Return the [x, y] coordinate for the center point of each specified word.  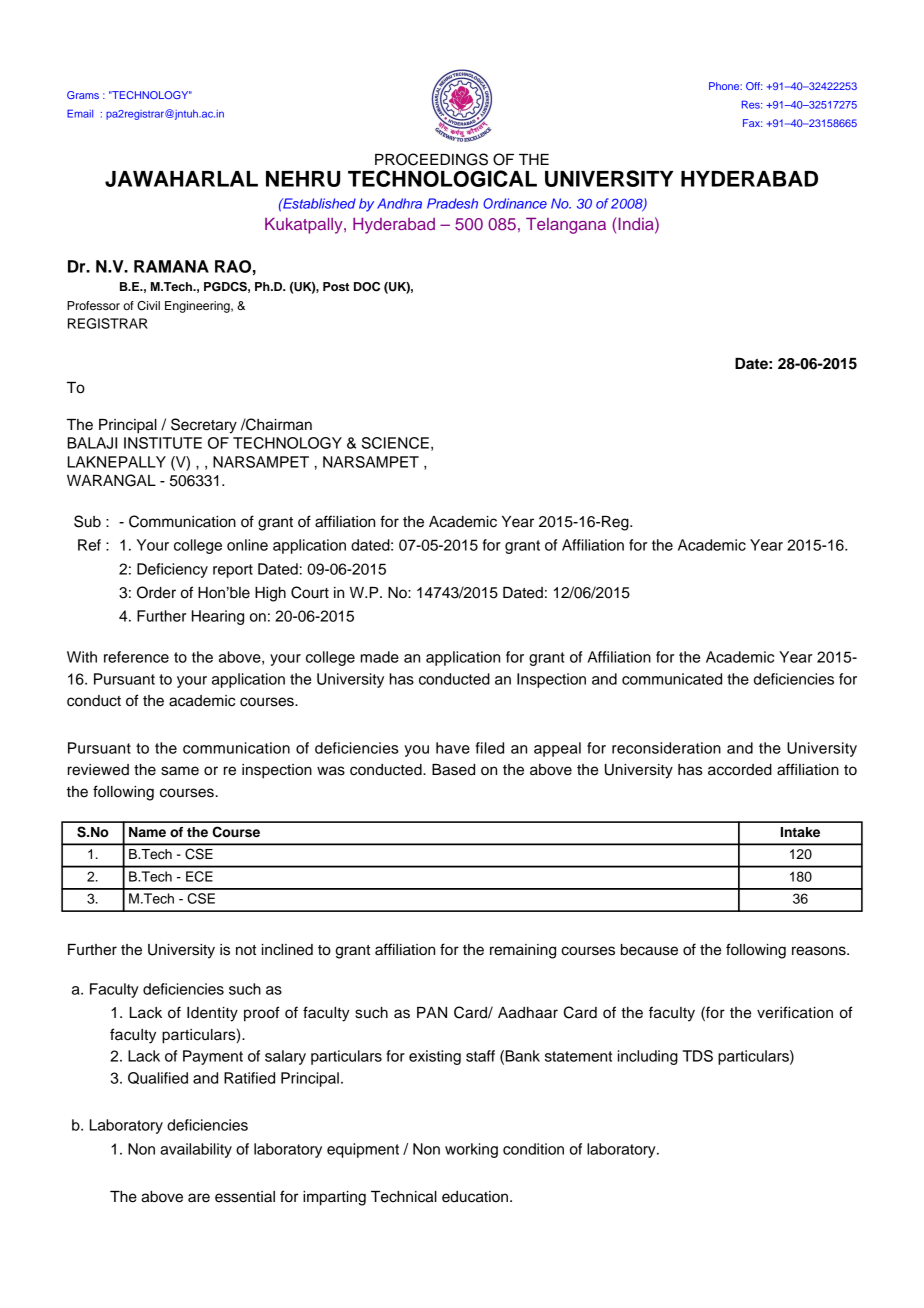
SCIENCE [395, 443]
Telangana [566, 226]
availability [196, 1150]
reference [136, 657]
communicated [672, 679]
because [649, 950]
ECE [199, 876]
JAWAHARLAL [181, 179]
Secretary [204, 426]
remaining [523, 951]
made [380, 657]
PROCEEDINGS [431, 159]
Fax [752, 123]
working [471, 1150]
